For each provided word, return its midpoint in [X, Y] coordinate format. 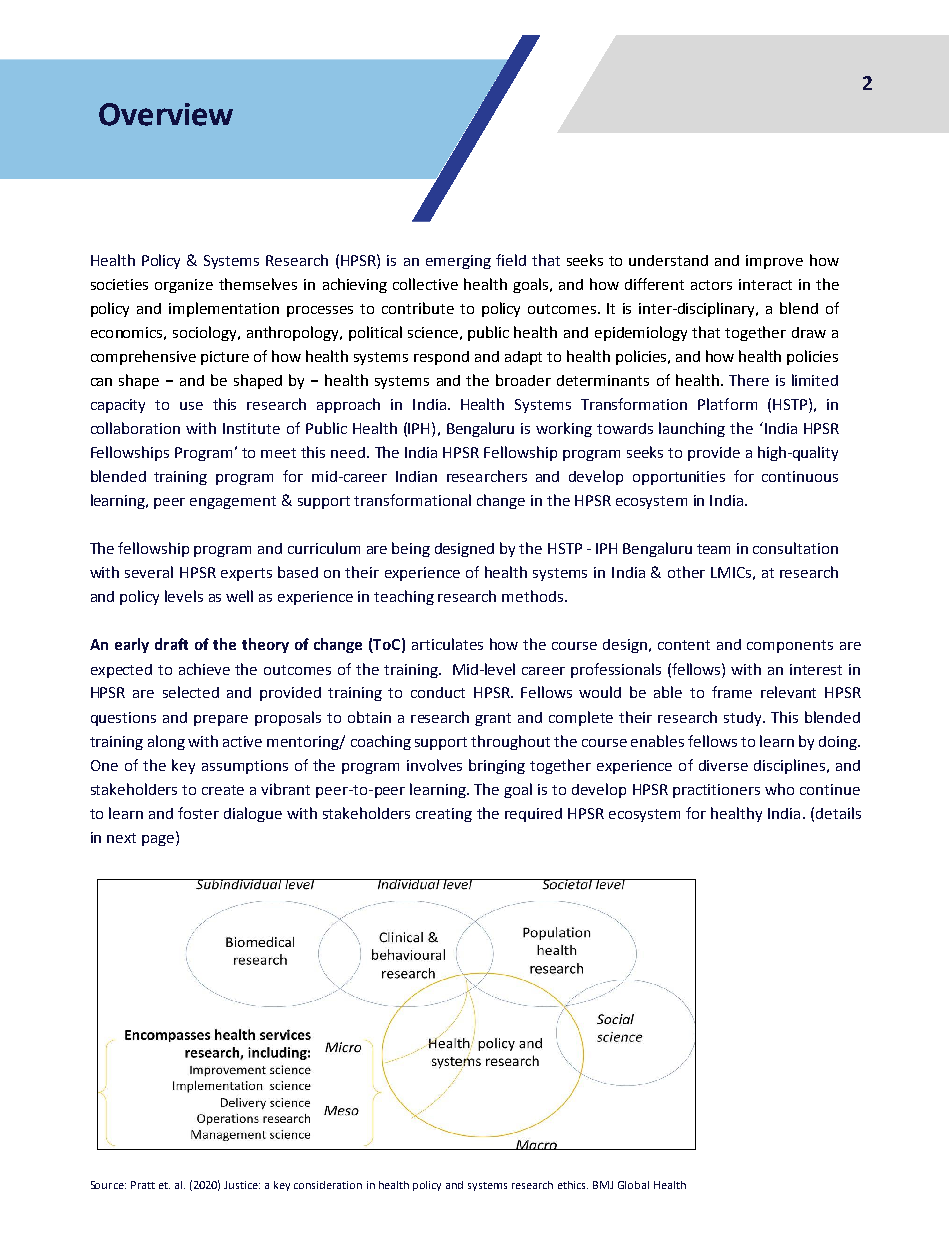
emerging [458, 262]
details [838, 813]
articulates [447, 644]
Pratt [143, 1185]
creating [444, 815]
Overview [166, 114]
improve [774, 262]
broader [523, 380]
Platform [727, 404]
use [191, 406]
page [159, 839]
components [790, 646]
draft [171, 644]
